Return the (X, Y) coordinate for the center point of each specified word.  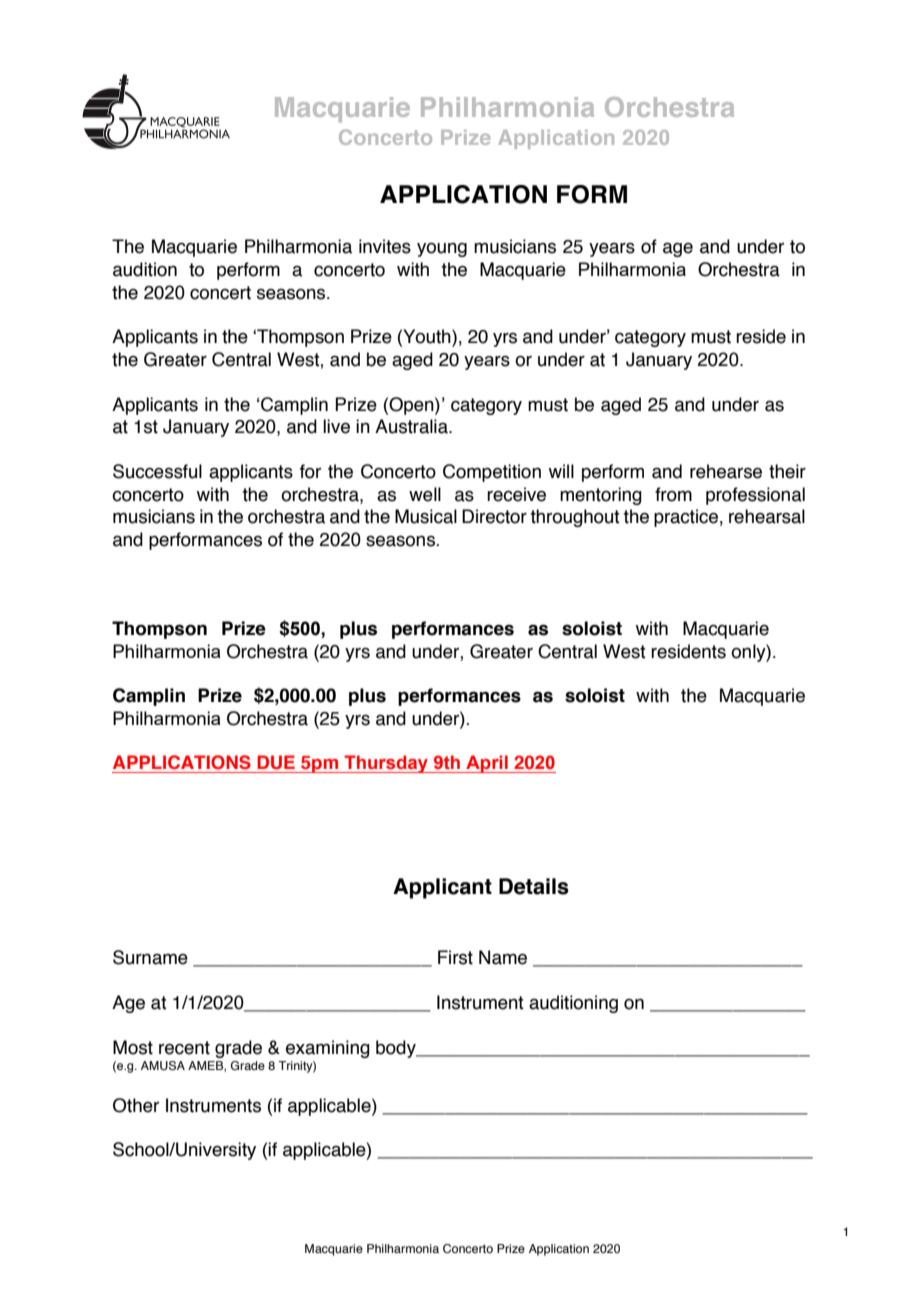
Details (534, 886)
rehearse (726, 471)
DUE (276, 762)
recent (184, 1048)
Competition (492, 473)
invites (385, 246)
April (487, 764)
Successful (157, 471)
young (442, 249)
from (673, 494)
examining (328, 1049)
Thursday (386, 764)
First (455, 957)
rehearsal (767, 516)
